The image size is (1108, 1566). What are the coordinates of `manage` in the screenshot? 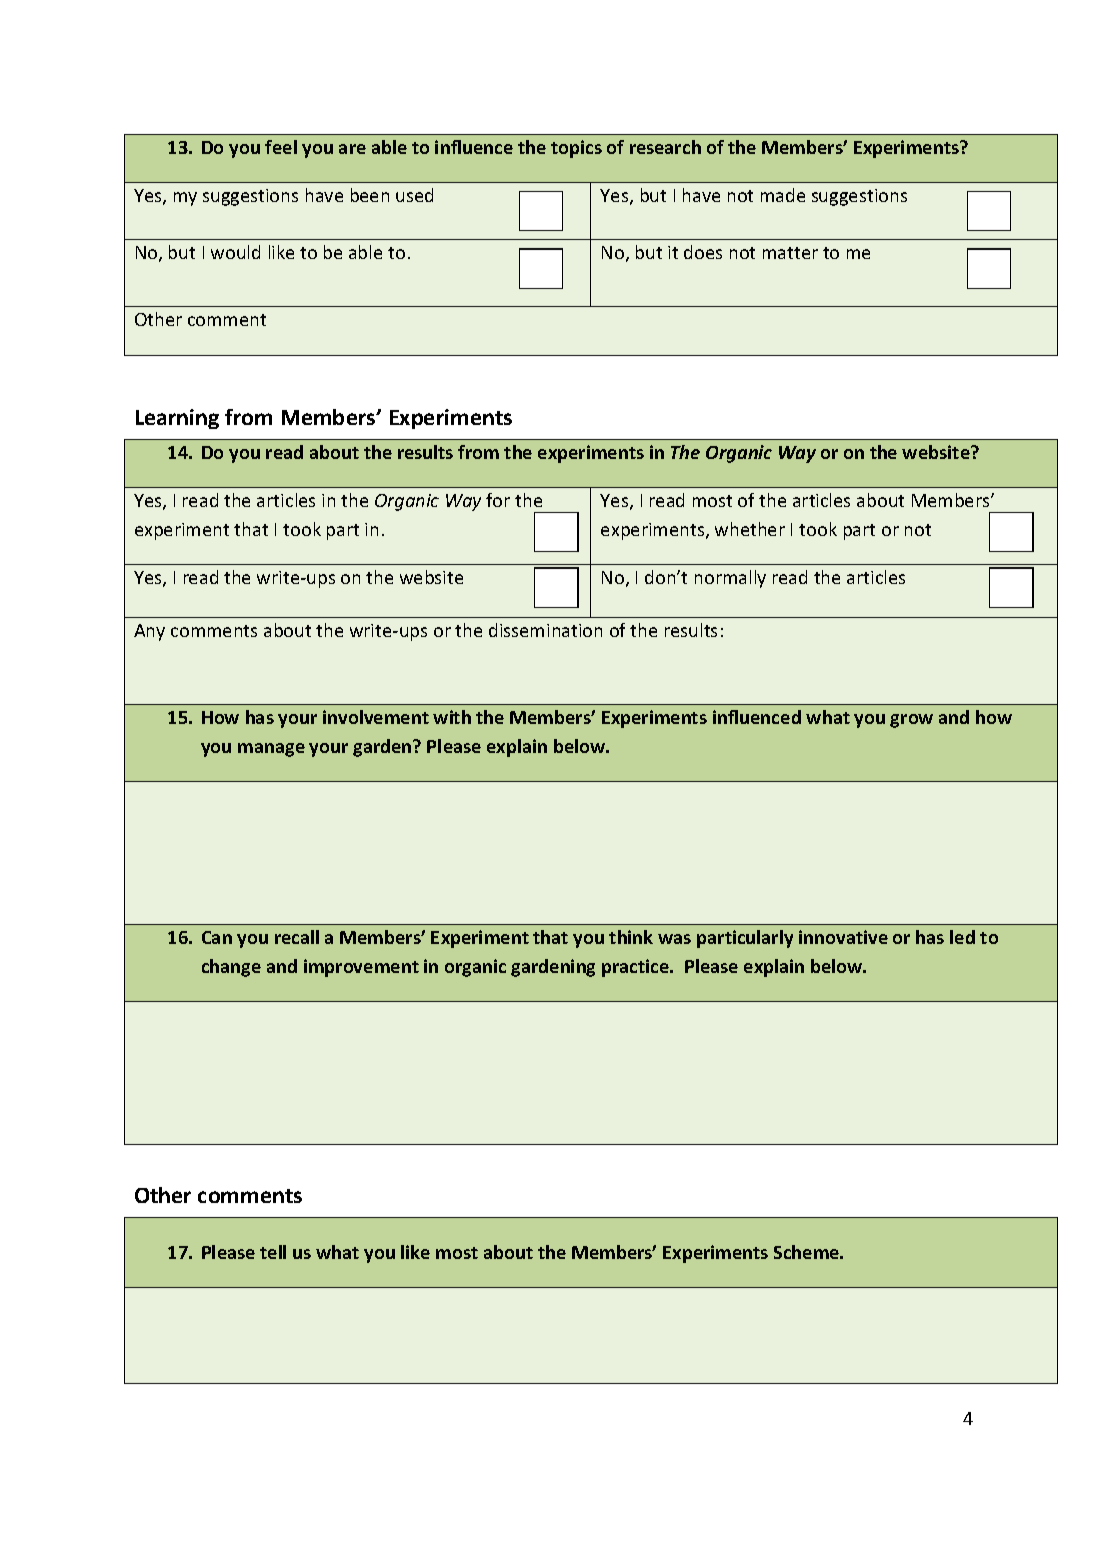 It's located at (271, 750).
